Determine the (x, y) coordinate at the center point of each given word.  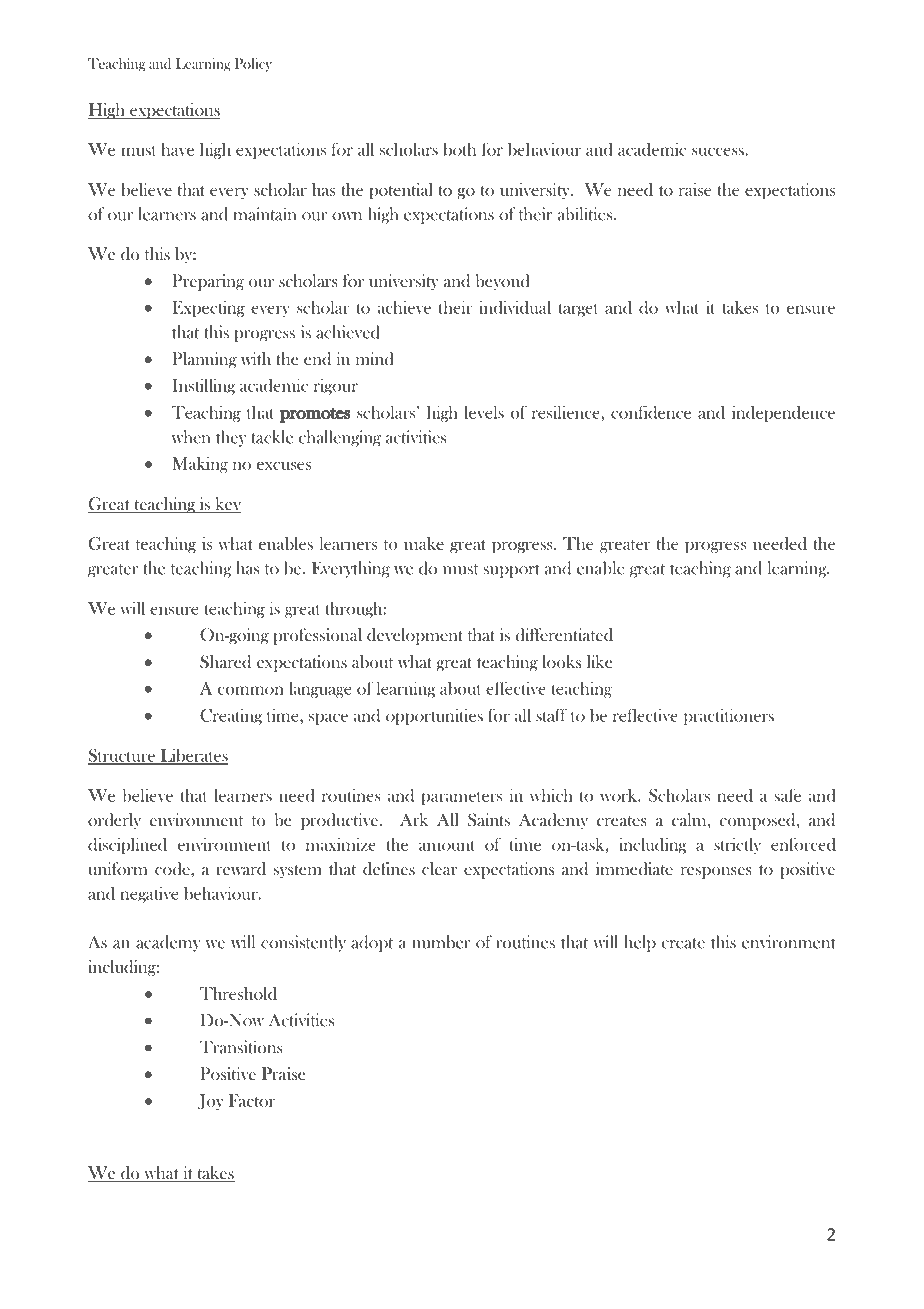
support (512, 571)
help (640, 943)
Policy (253, 65)
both (459, 149)
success (719, 151)
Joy (211, 1102)
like (599, 661)
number (441, 942)
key (227, 505)
